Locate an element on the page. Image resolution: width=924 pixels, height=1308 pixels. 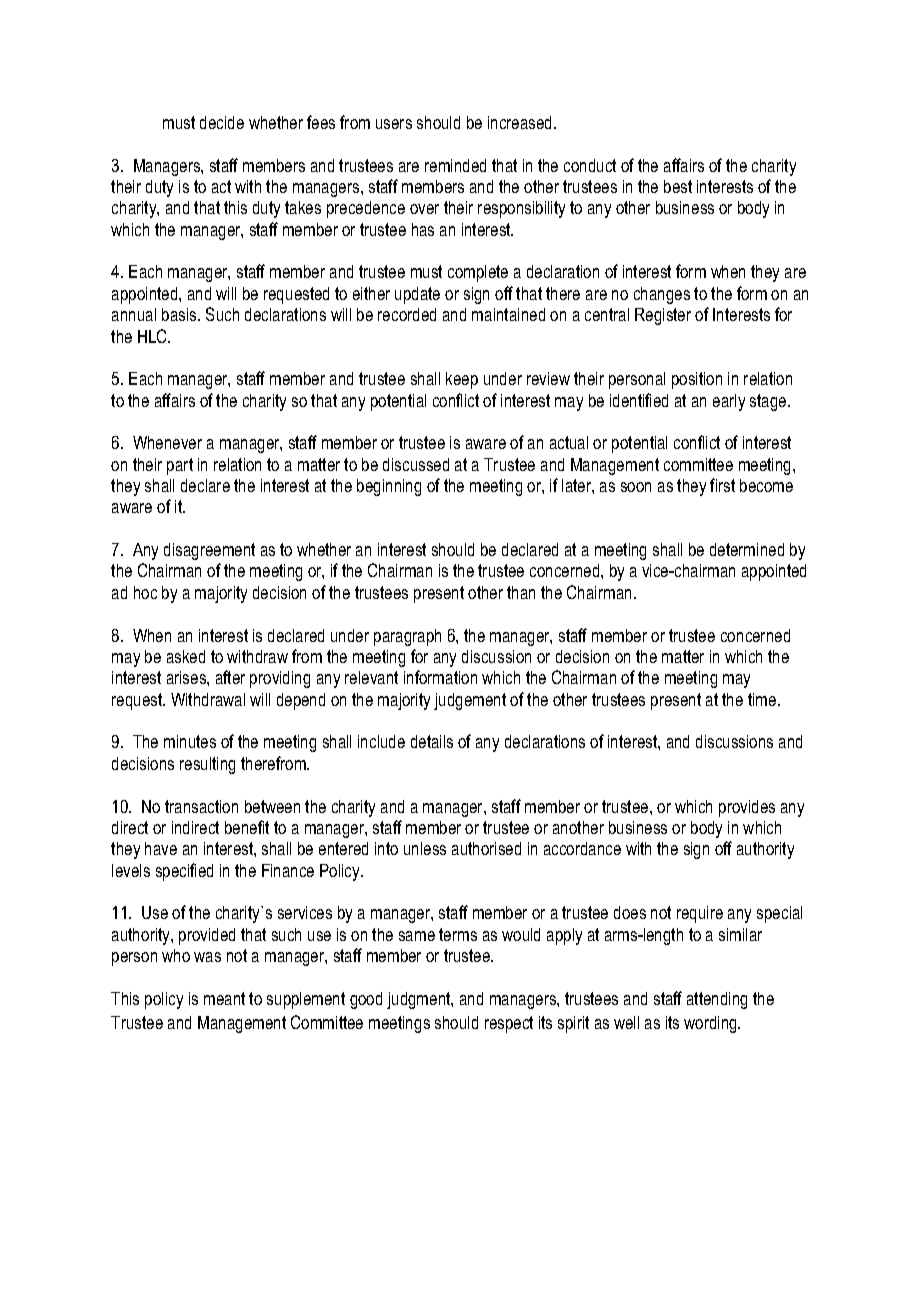
resulting is located at coordinates (207, 765).
